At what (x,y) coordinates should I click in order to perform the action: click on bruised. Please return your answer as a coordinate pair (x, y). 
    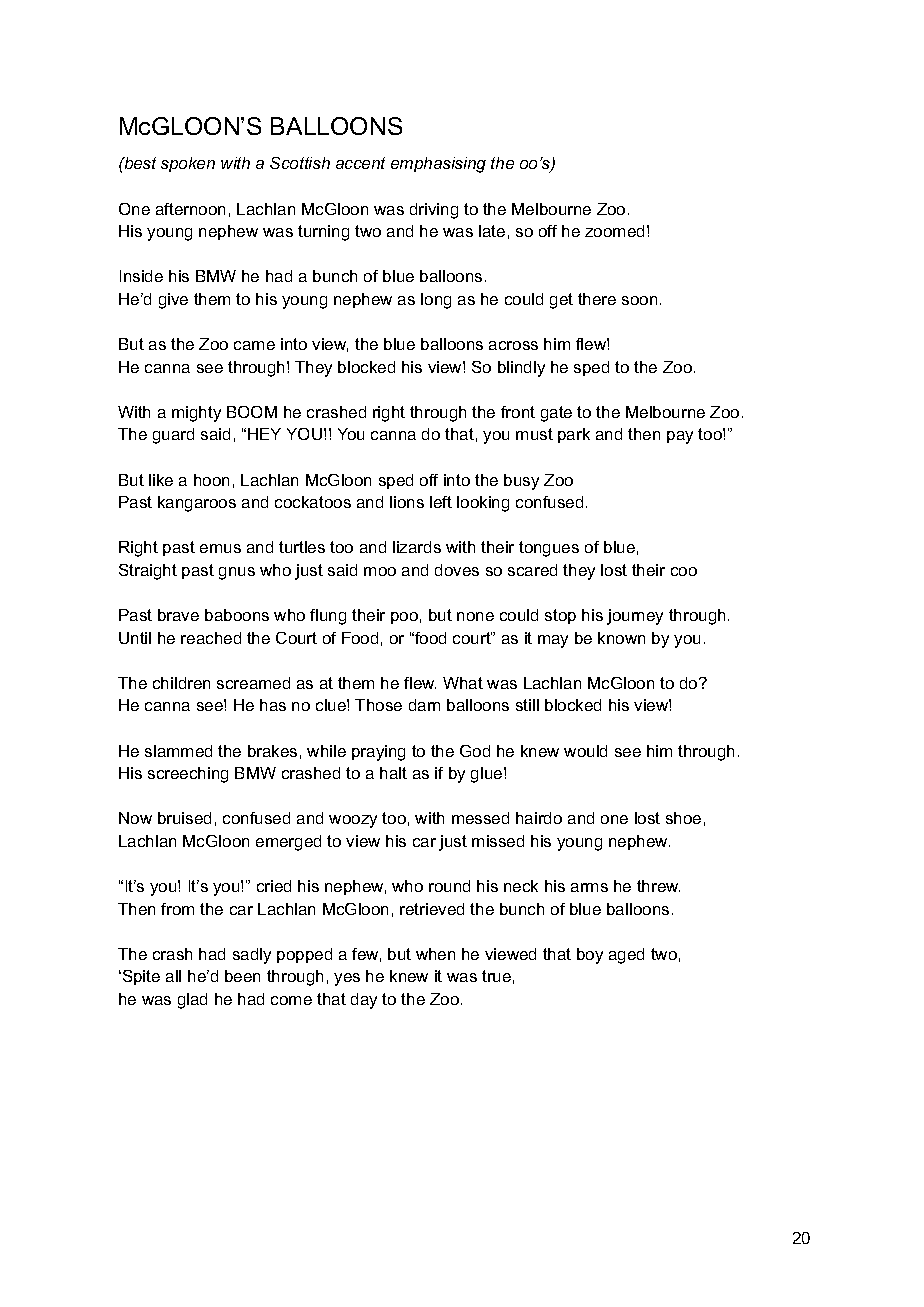
    Looking at the image, I should click on (184, 818).
